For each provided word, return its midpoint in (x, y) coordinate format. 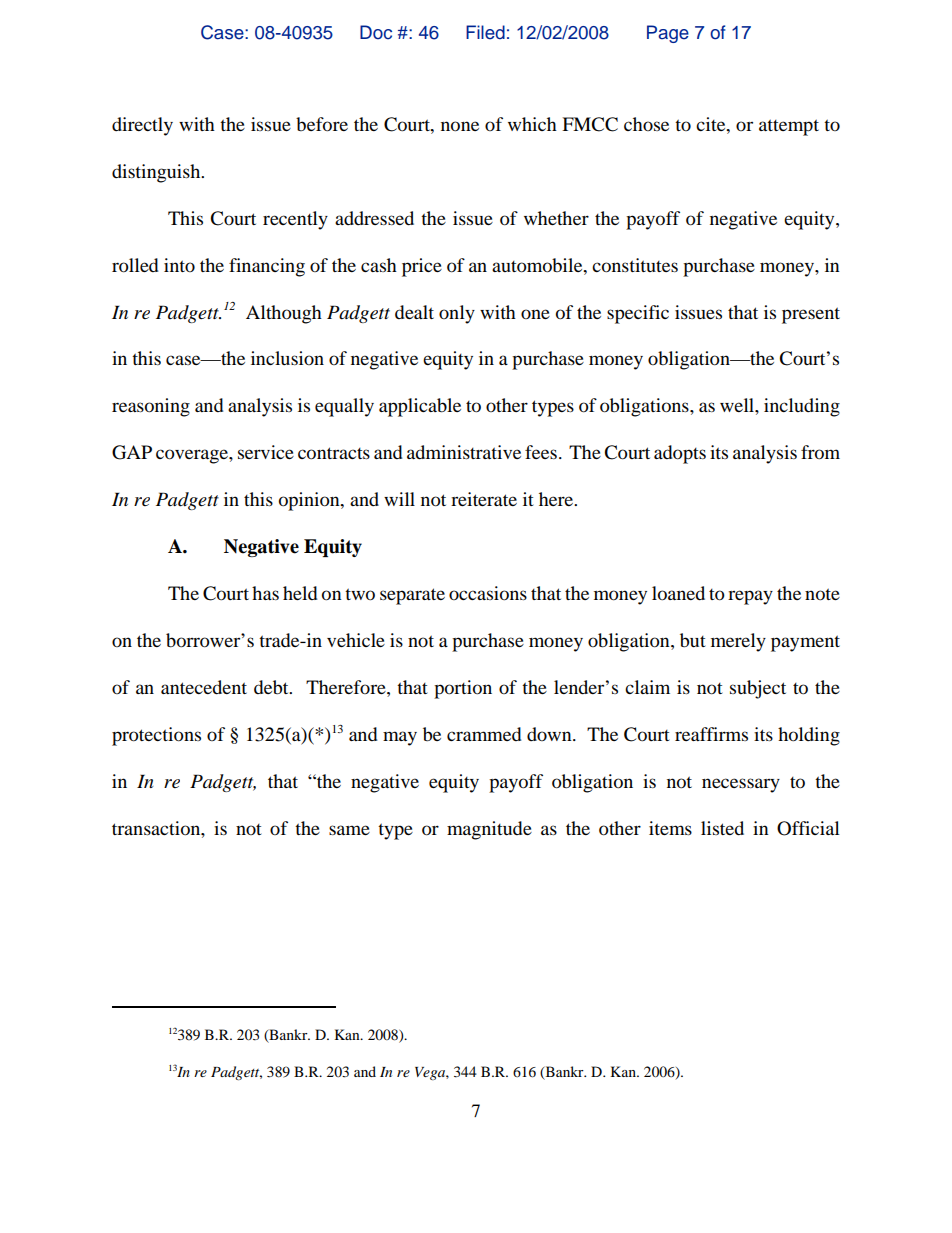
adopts (680, 454)
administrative (464, 452)
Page (668, 34)
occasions (488, 593)
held (300, 593)
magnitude (489, 830)
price (422, 267)
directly (142, 126)
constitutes (635, 265)
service (266, 452)
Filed (485, 32)
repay (750, 597)
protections (156, 736)
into (179, 265)
